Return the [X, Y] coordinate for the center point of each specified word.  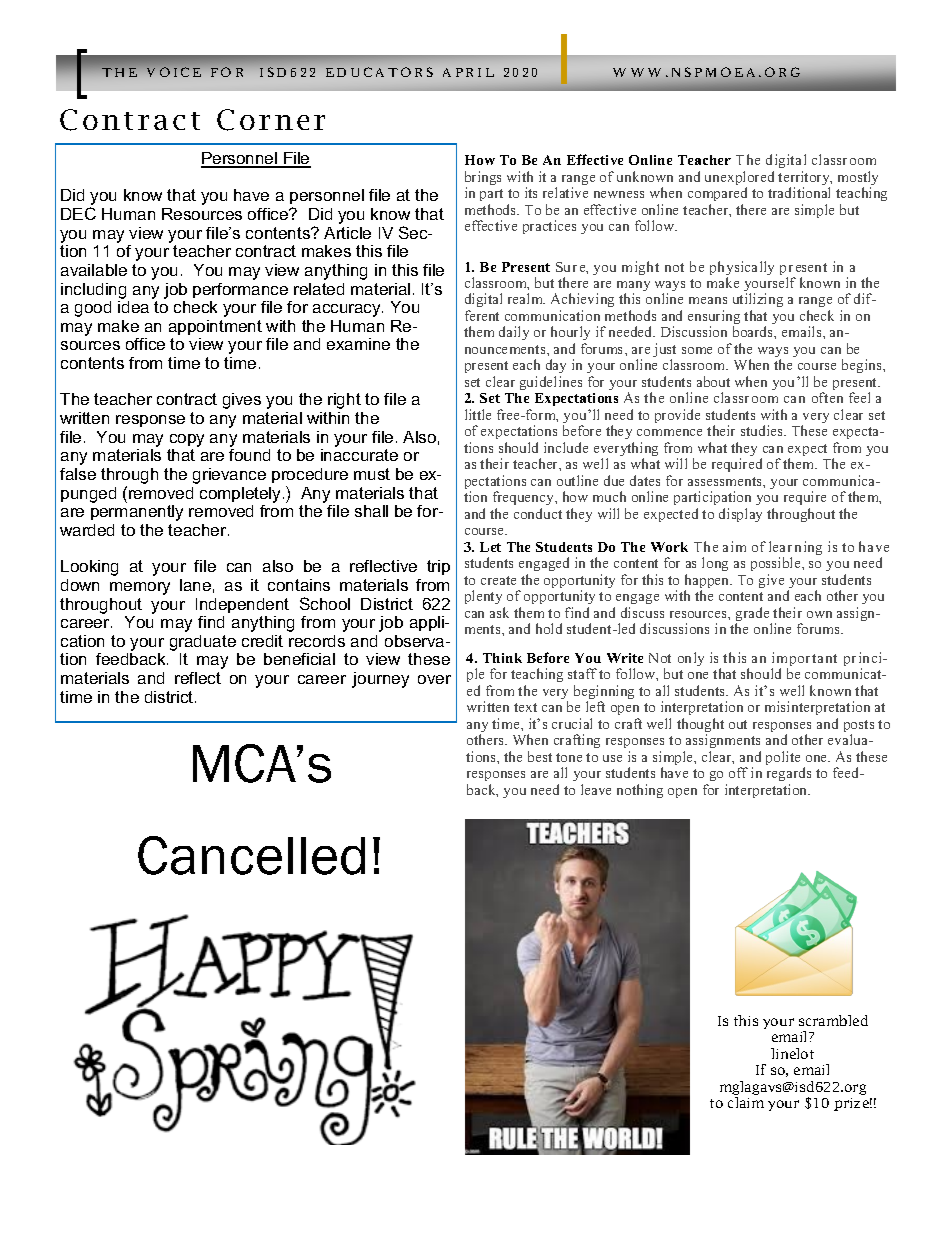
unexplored [739, 179]
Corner [271, 120]
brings [483, 179]
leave [596, 789]
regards [789, 776]
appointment [215, 327]
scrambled [833, 1020]
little [478, 414]
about [713, 381]
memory [140, 588]
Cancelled [251, 855]
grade [754, 615]
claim [746, 1102]
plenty [485, 599]
